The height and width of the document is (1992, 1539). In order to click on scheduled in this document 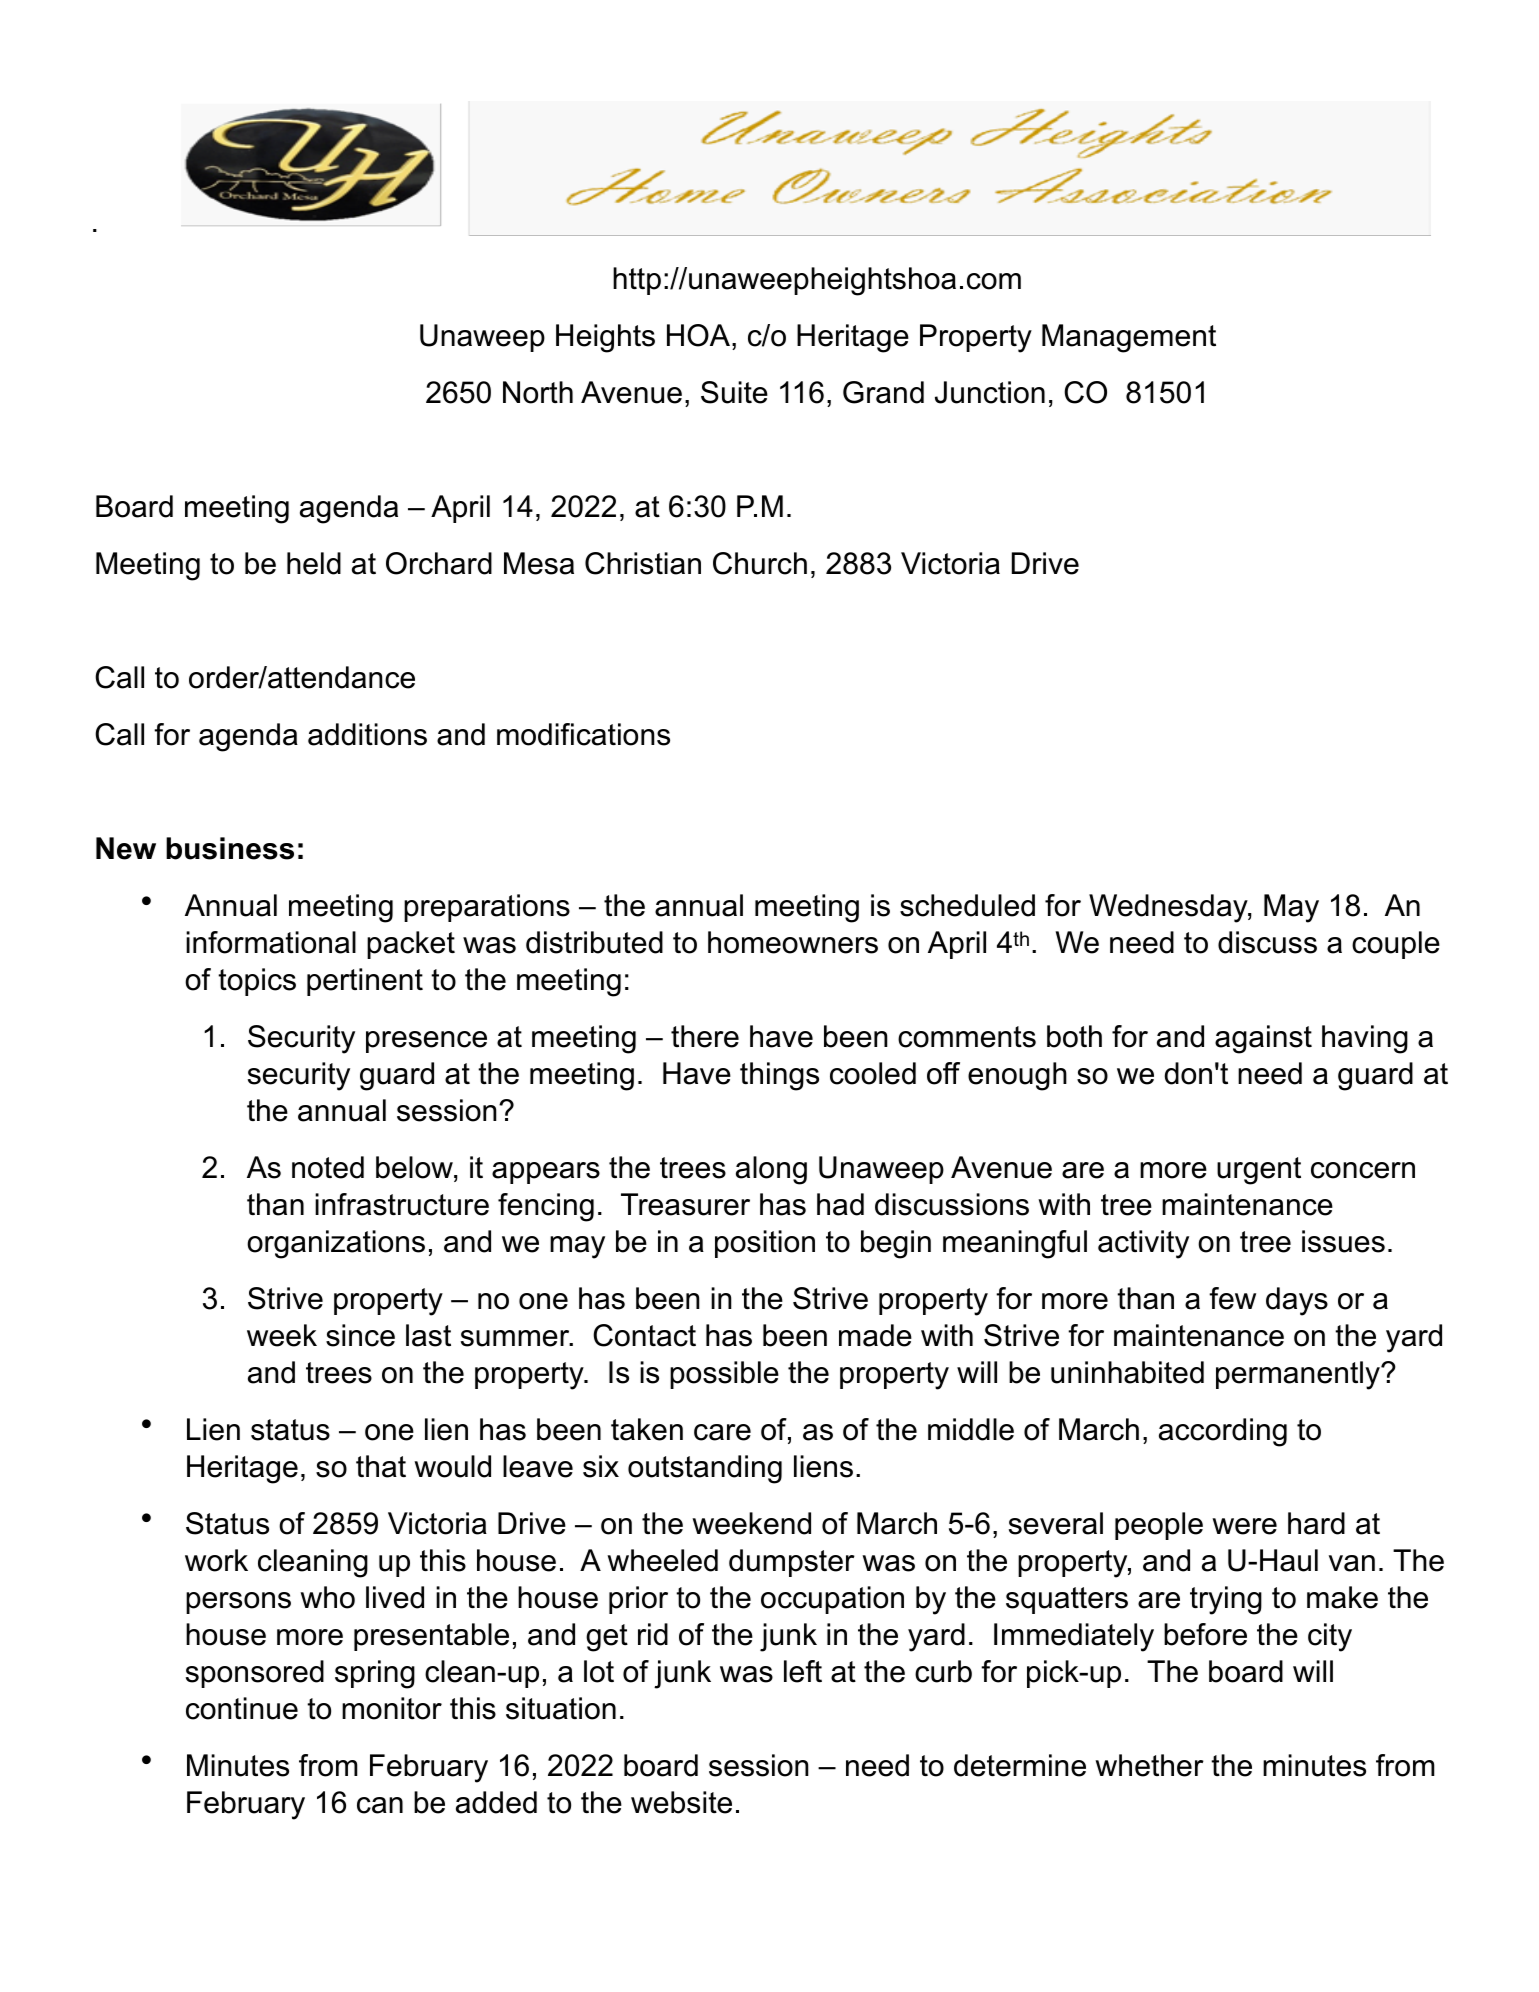, I will do `click(967, 905)`.
